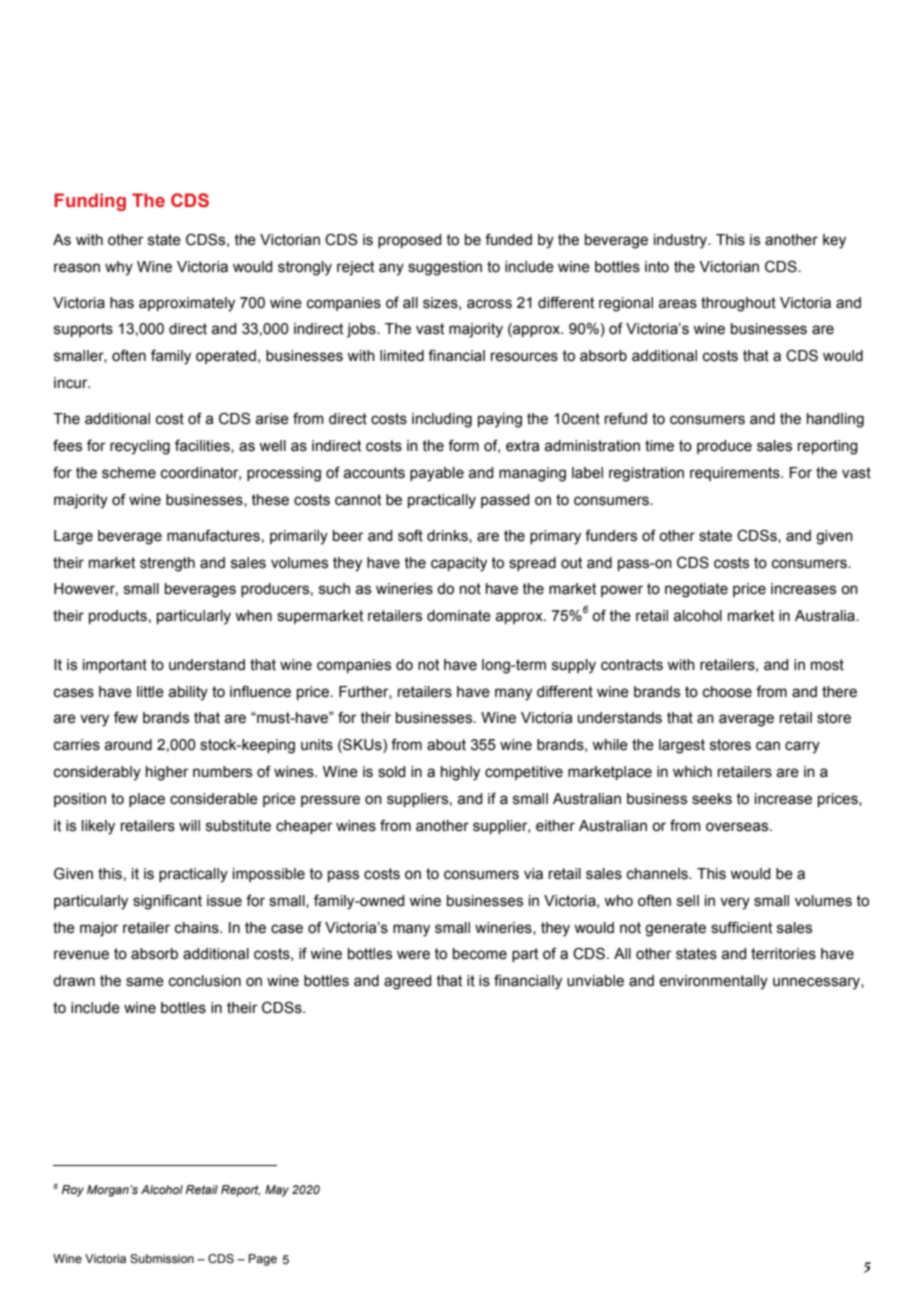  I want to click on average, so click(746, 720).
